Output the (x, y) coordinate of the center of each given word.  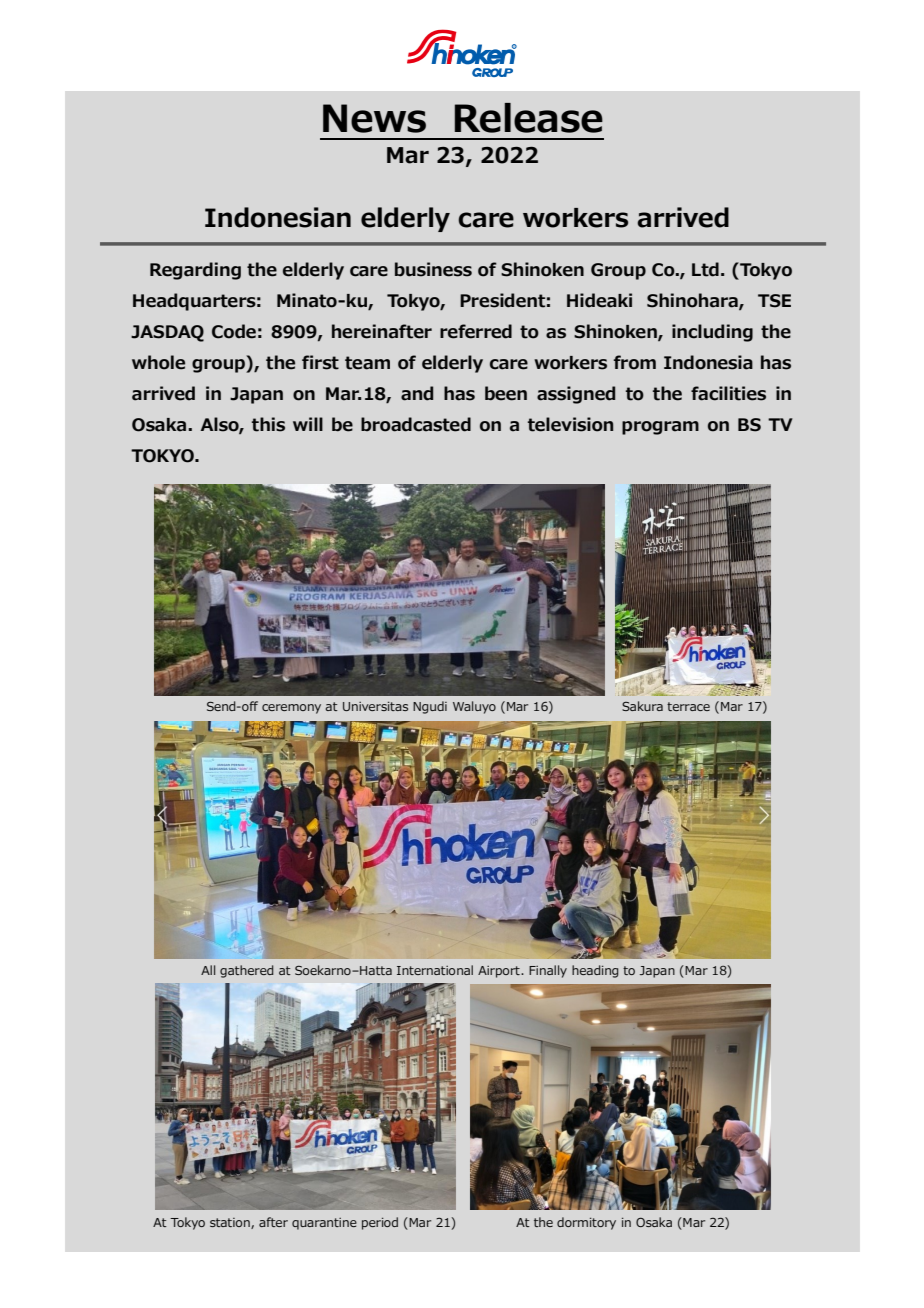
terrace (688, 706)
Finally (548, 971)
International (435, 970)
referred (476, 331)
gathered (247, 971)
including (712, 333)
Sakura (642, 706)
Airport (500, 972)
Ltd (705, 269)
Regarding (195, 271)
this (268, 424)
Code (234, 331)
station (231, 1223)
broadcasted (416, 424)
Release (529, 118)
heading (595, 971)
